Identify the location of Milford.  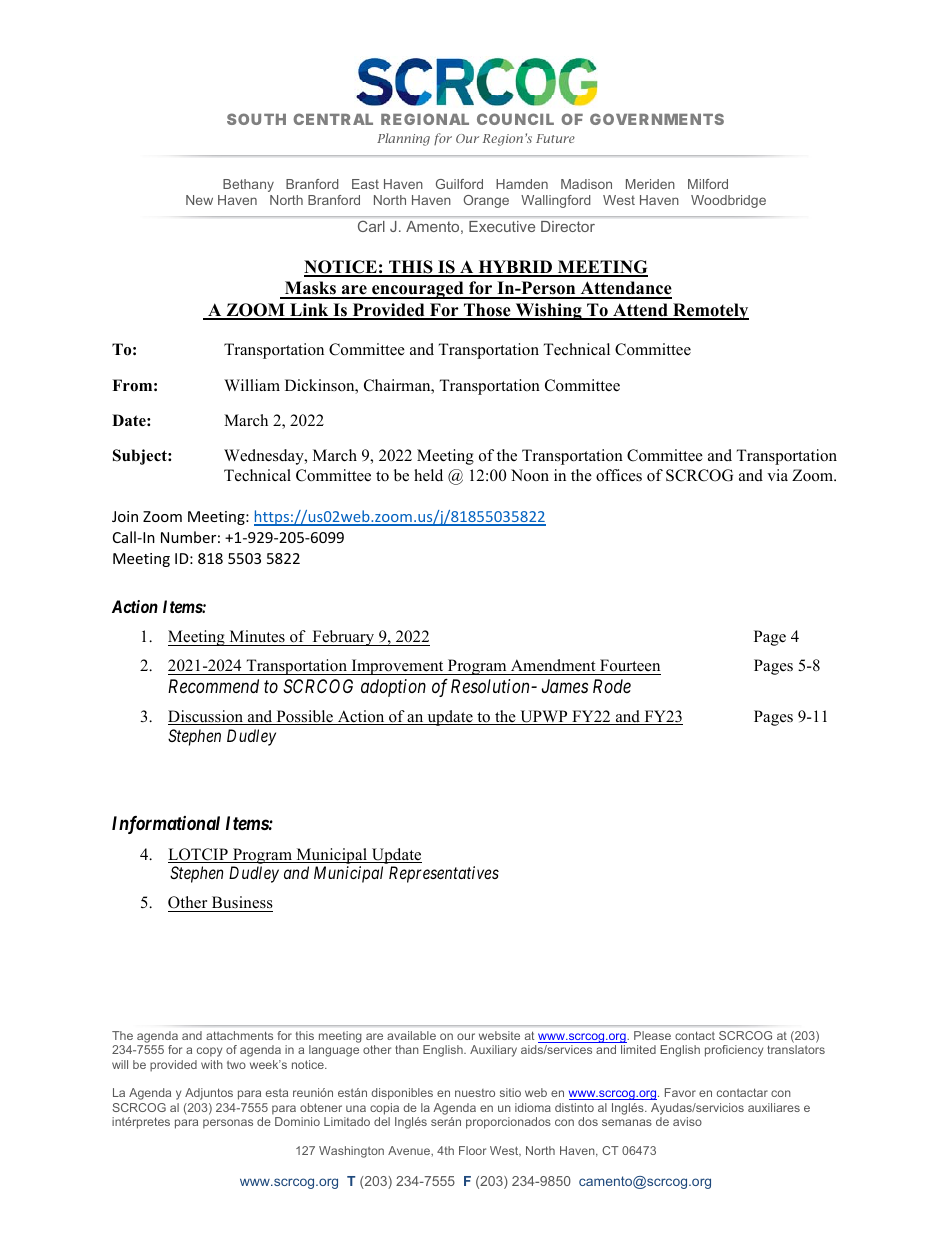
(708, 184).
